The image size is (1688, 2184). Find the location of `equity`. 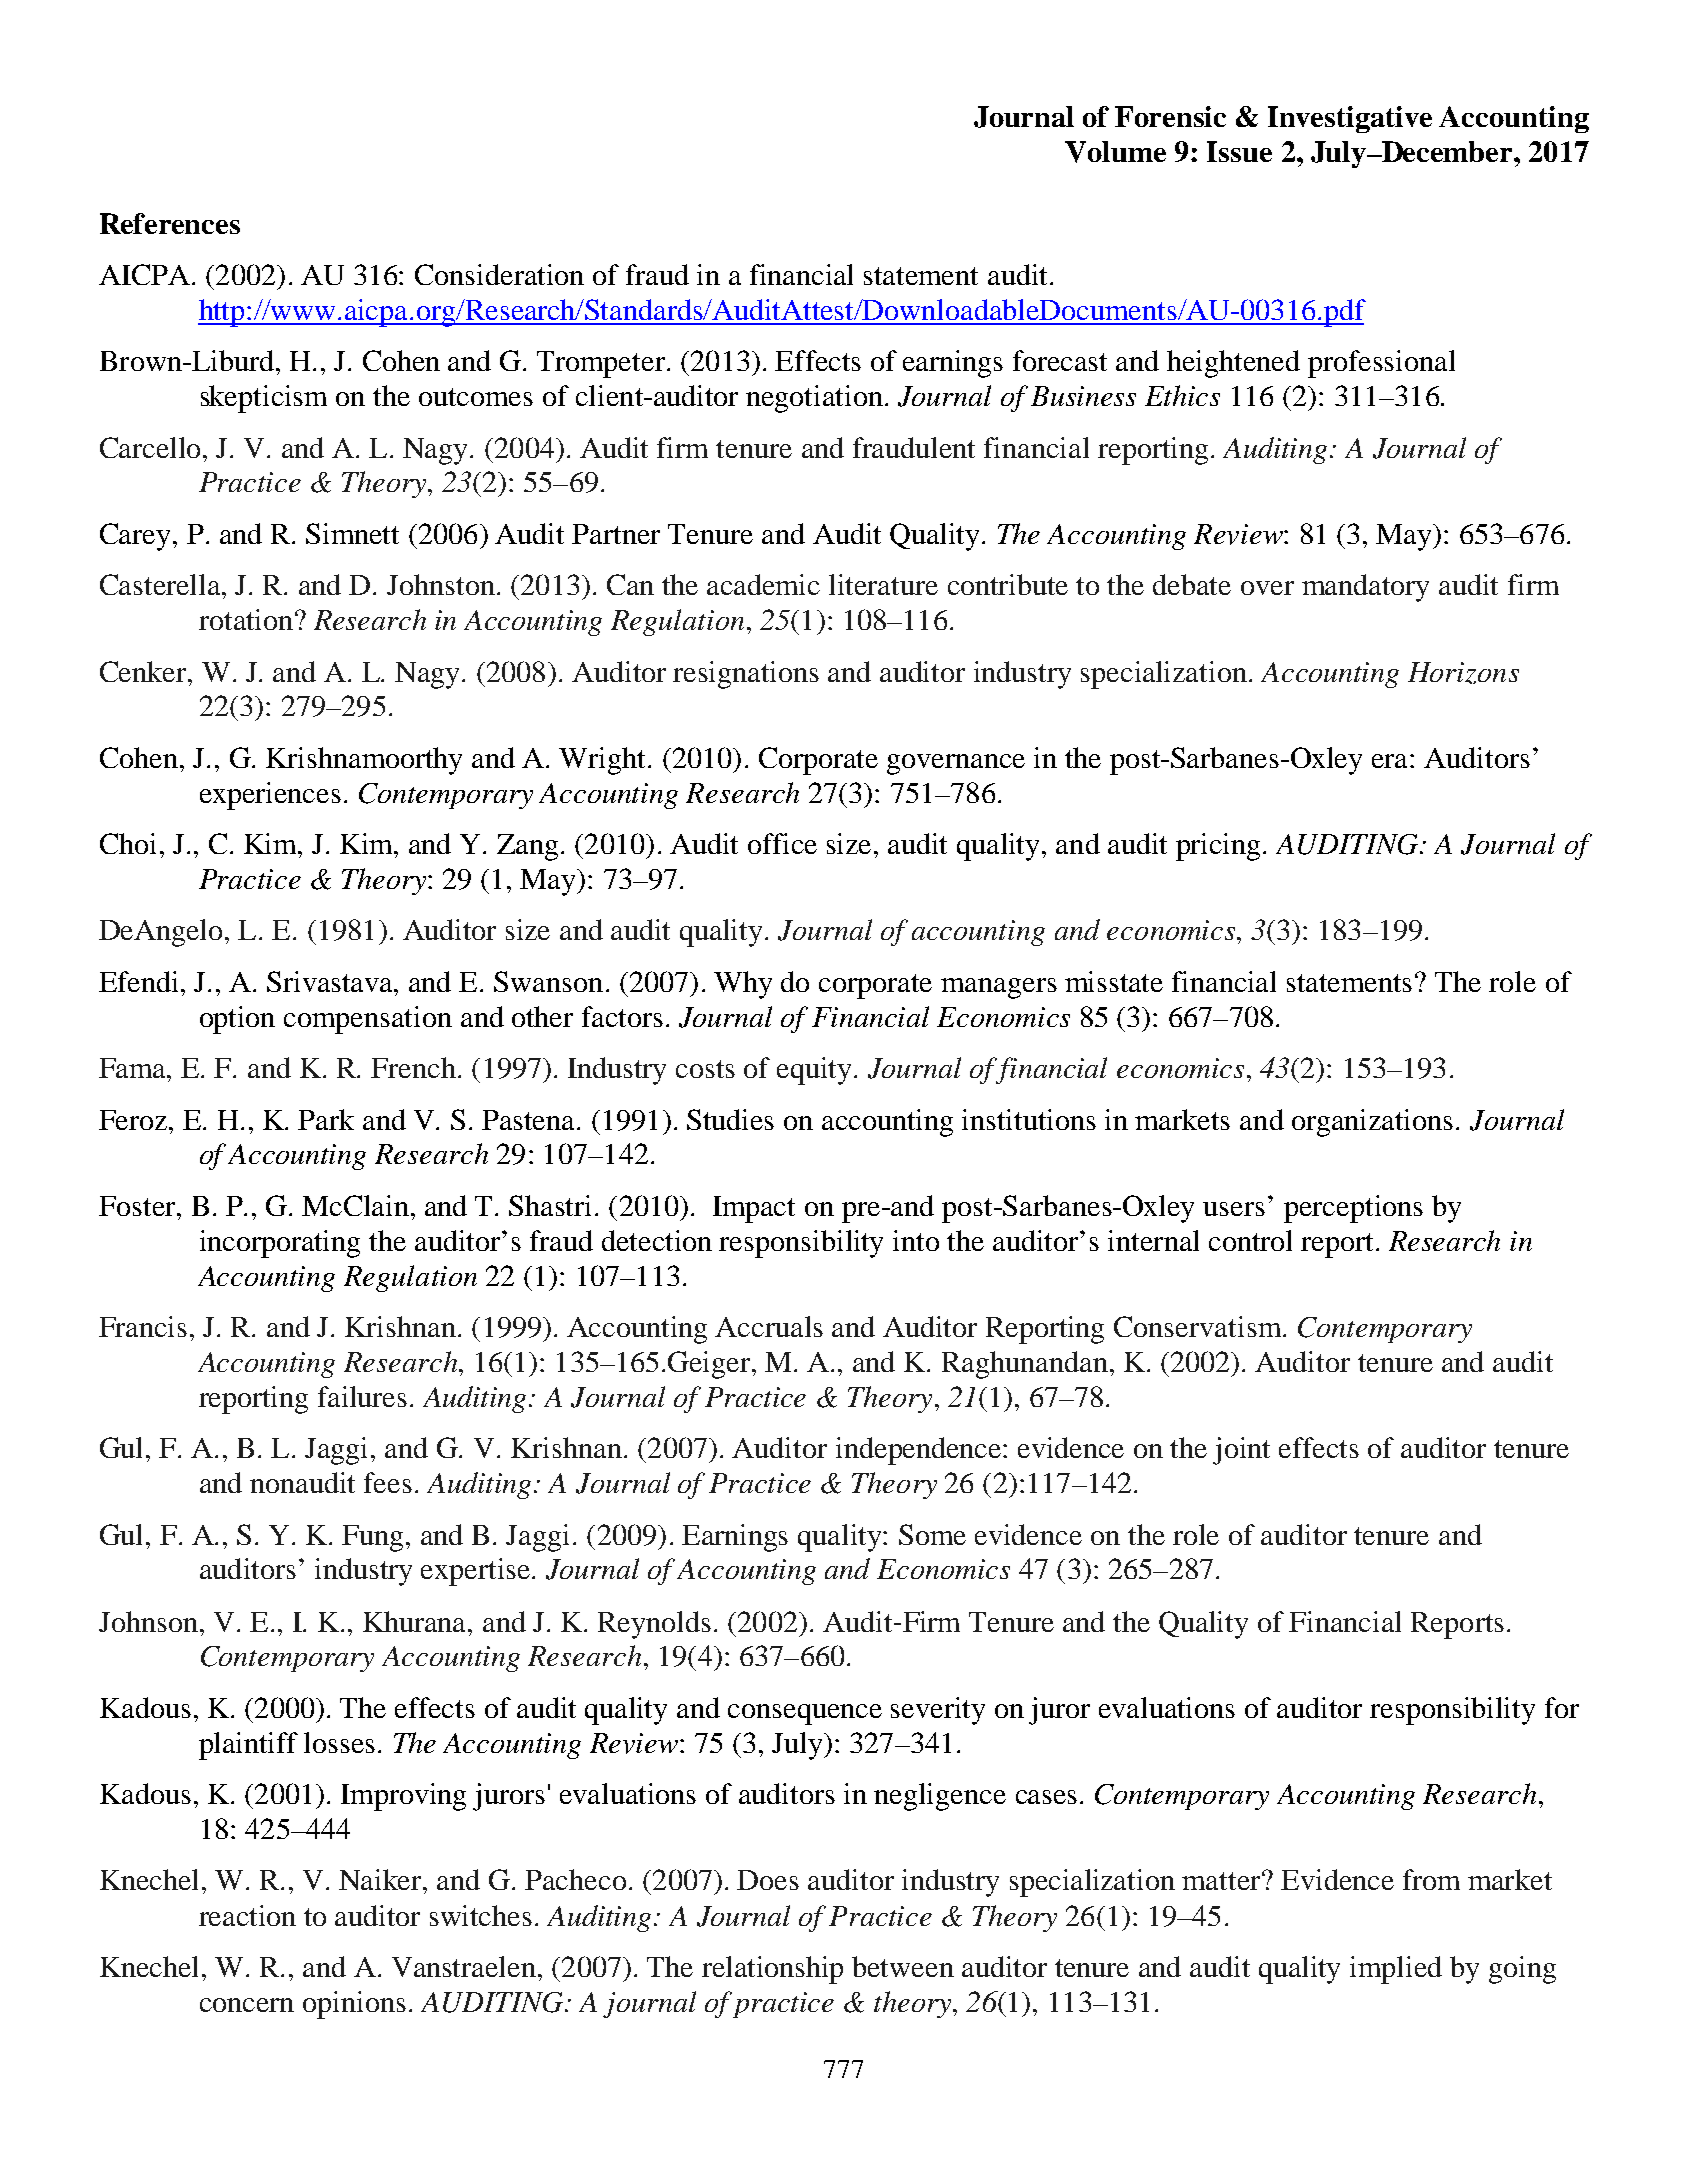

equity is located at coordinates (816, 1071).
